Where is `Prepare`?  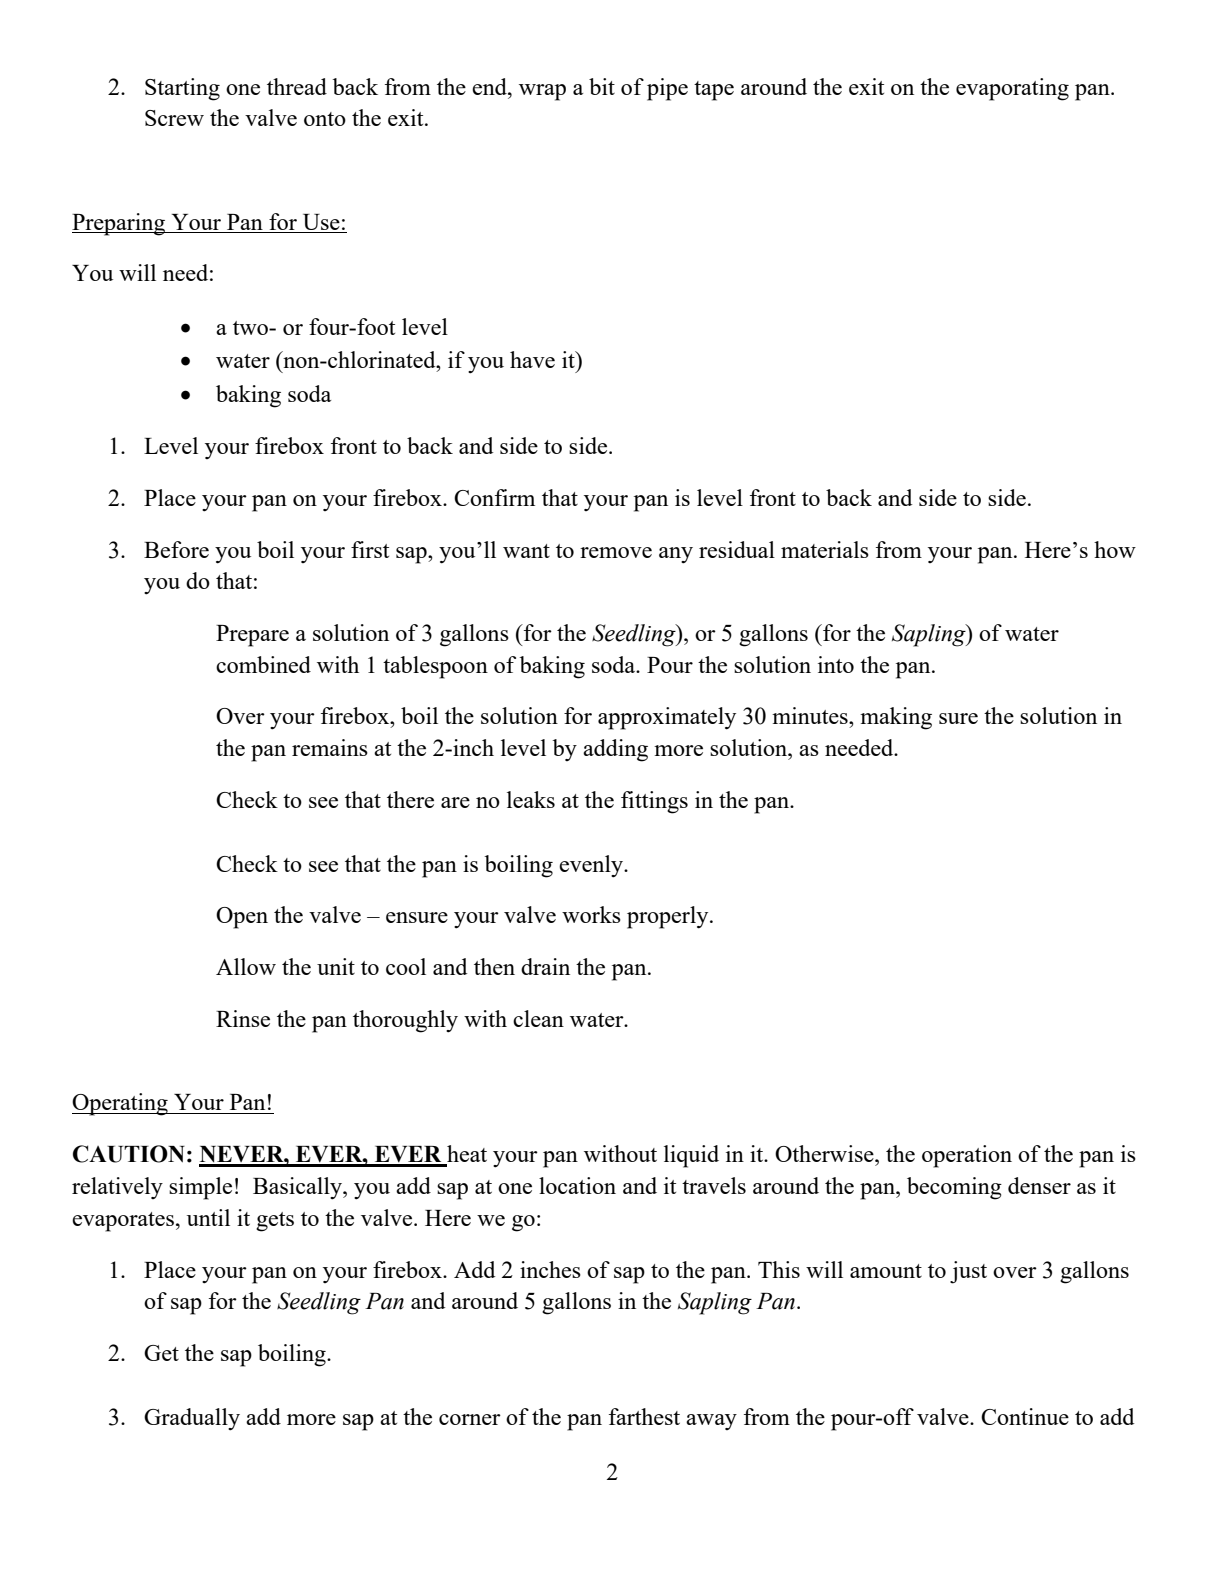
Prepare is located at coordinates (252, 636).
